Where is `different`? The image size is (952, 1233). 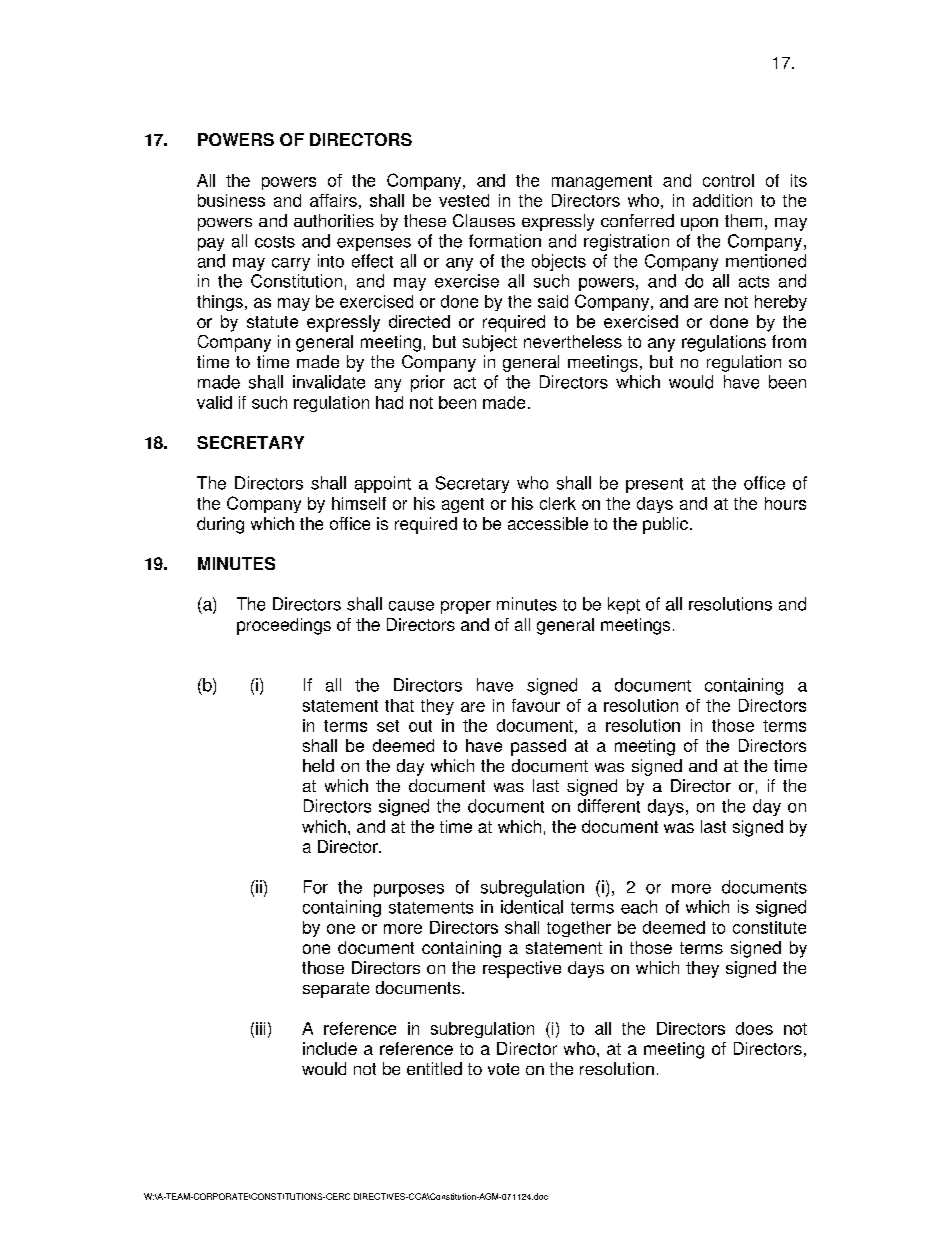
different is located at coordinates (609, 806).
